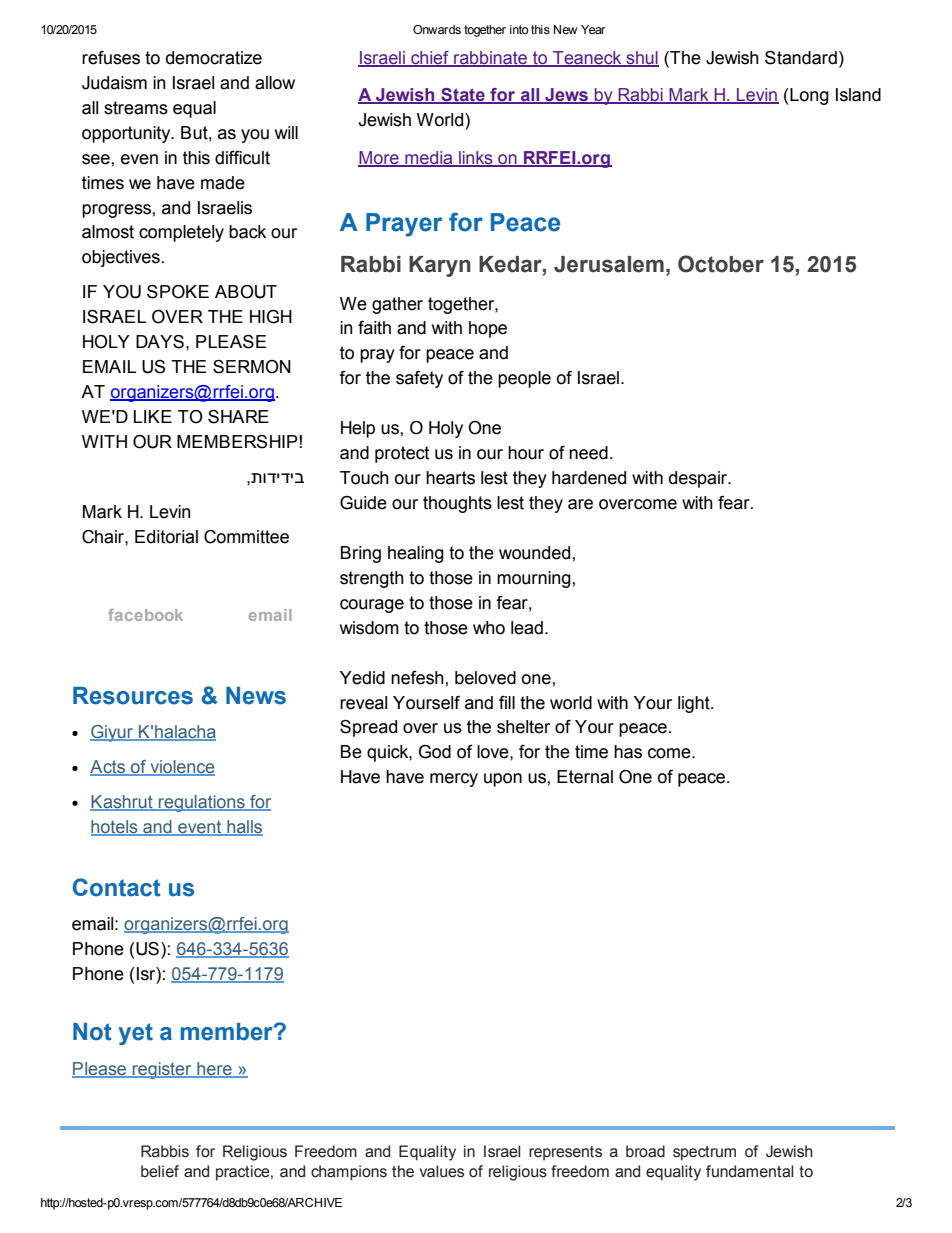 The image size is (952, 1233). I want to click on democratize, so click(214, 58).
